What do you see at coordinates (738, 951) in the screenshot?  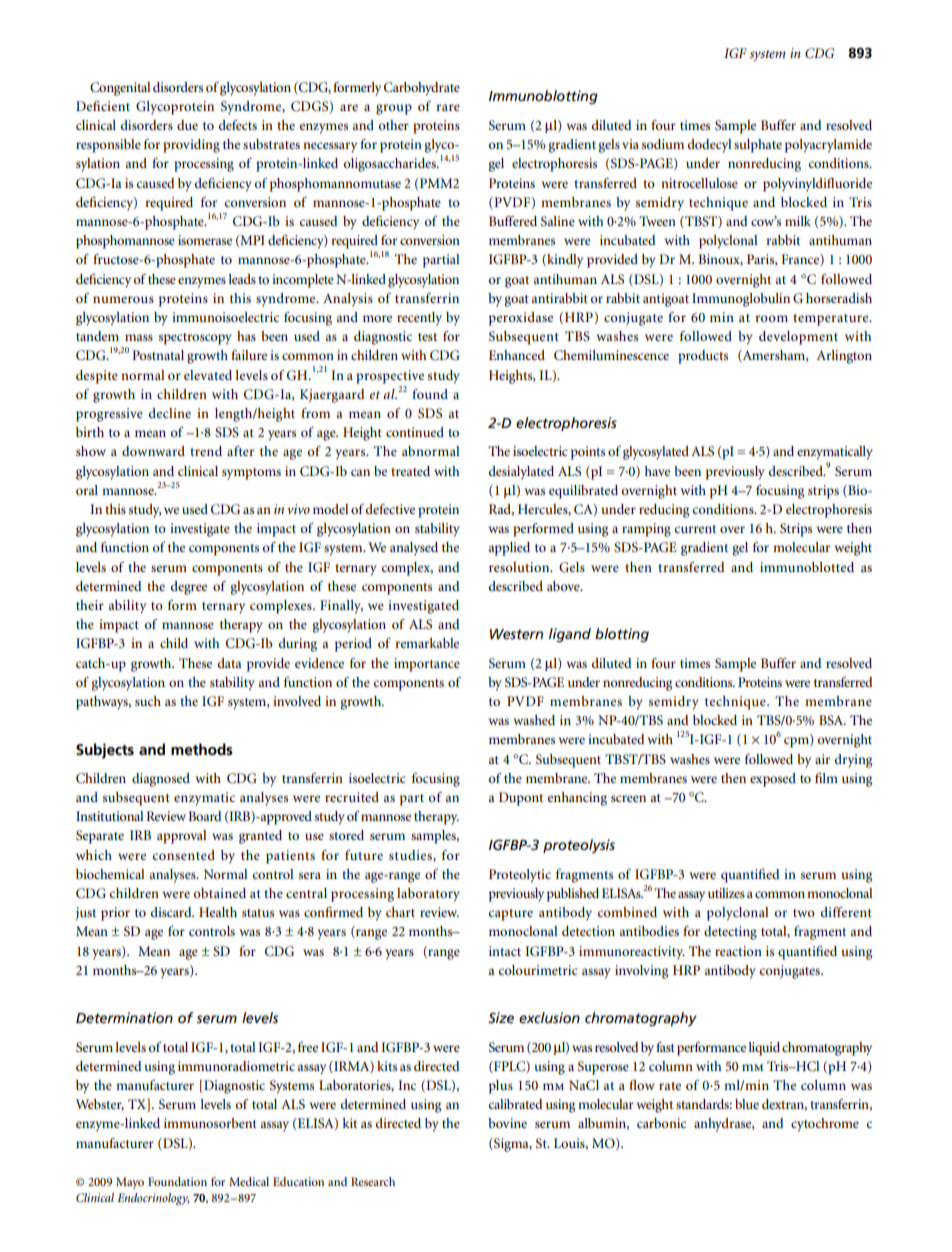 I see `reaction` at bounding box center [738, 951].
